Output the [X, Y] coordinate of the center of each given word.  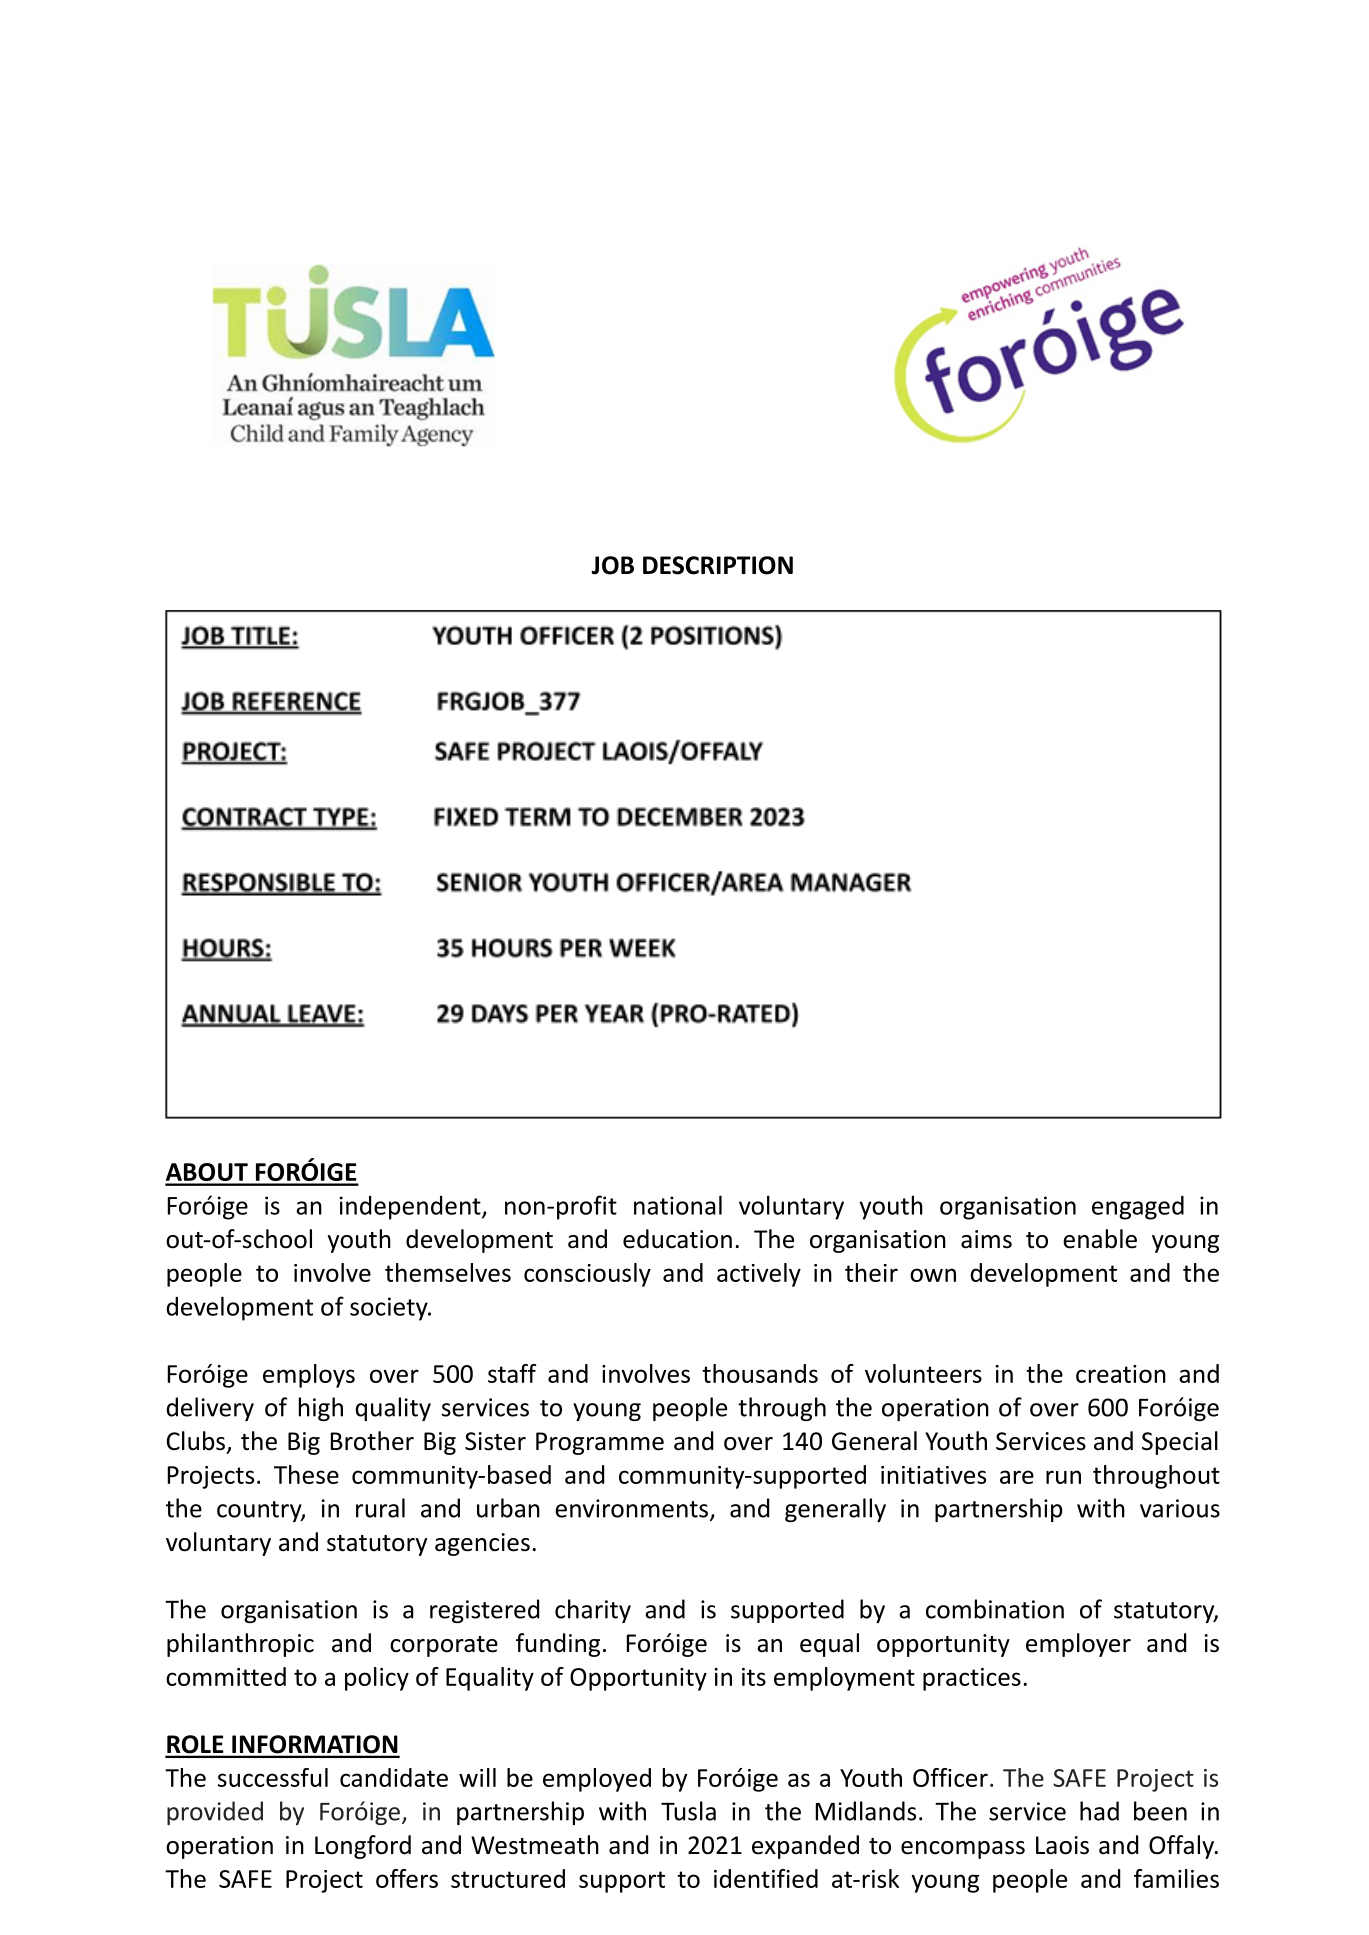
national [678, 1205]
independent [411, 1208]
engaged [1138, 1208]
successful [273, 1777]
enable [1100, 1239]
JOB [612, 565]
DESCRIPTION [718, 565]
